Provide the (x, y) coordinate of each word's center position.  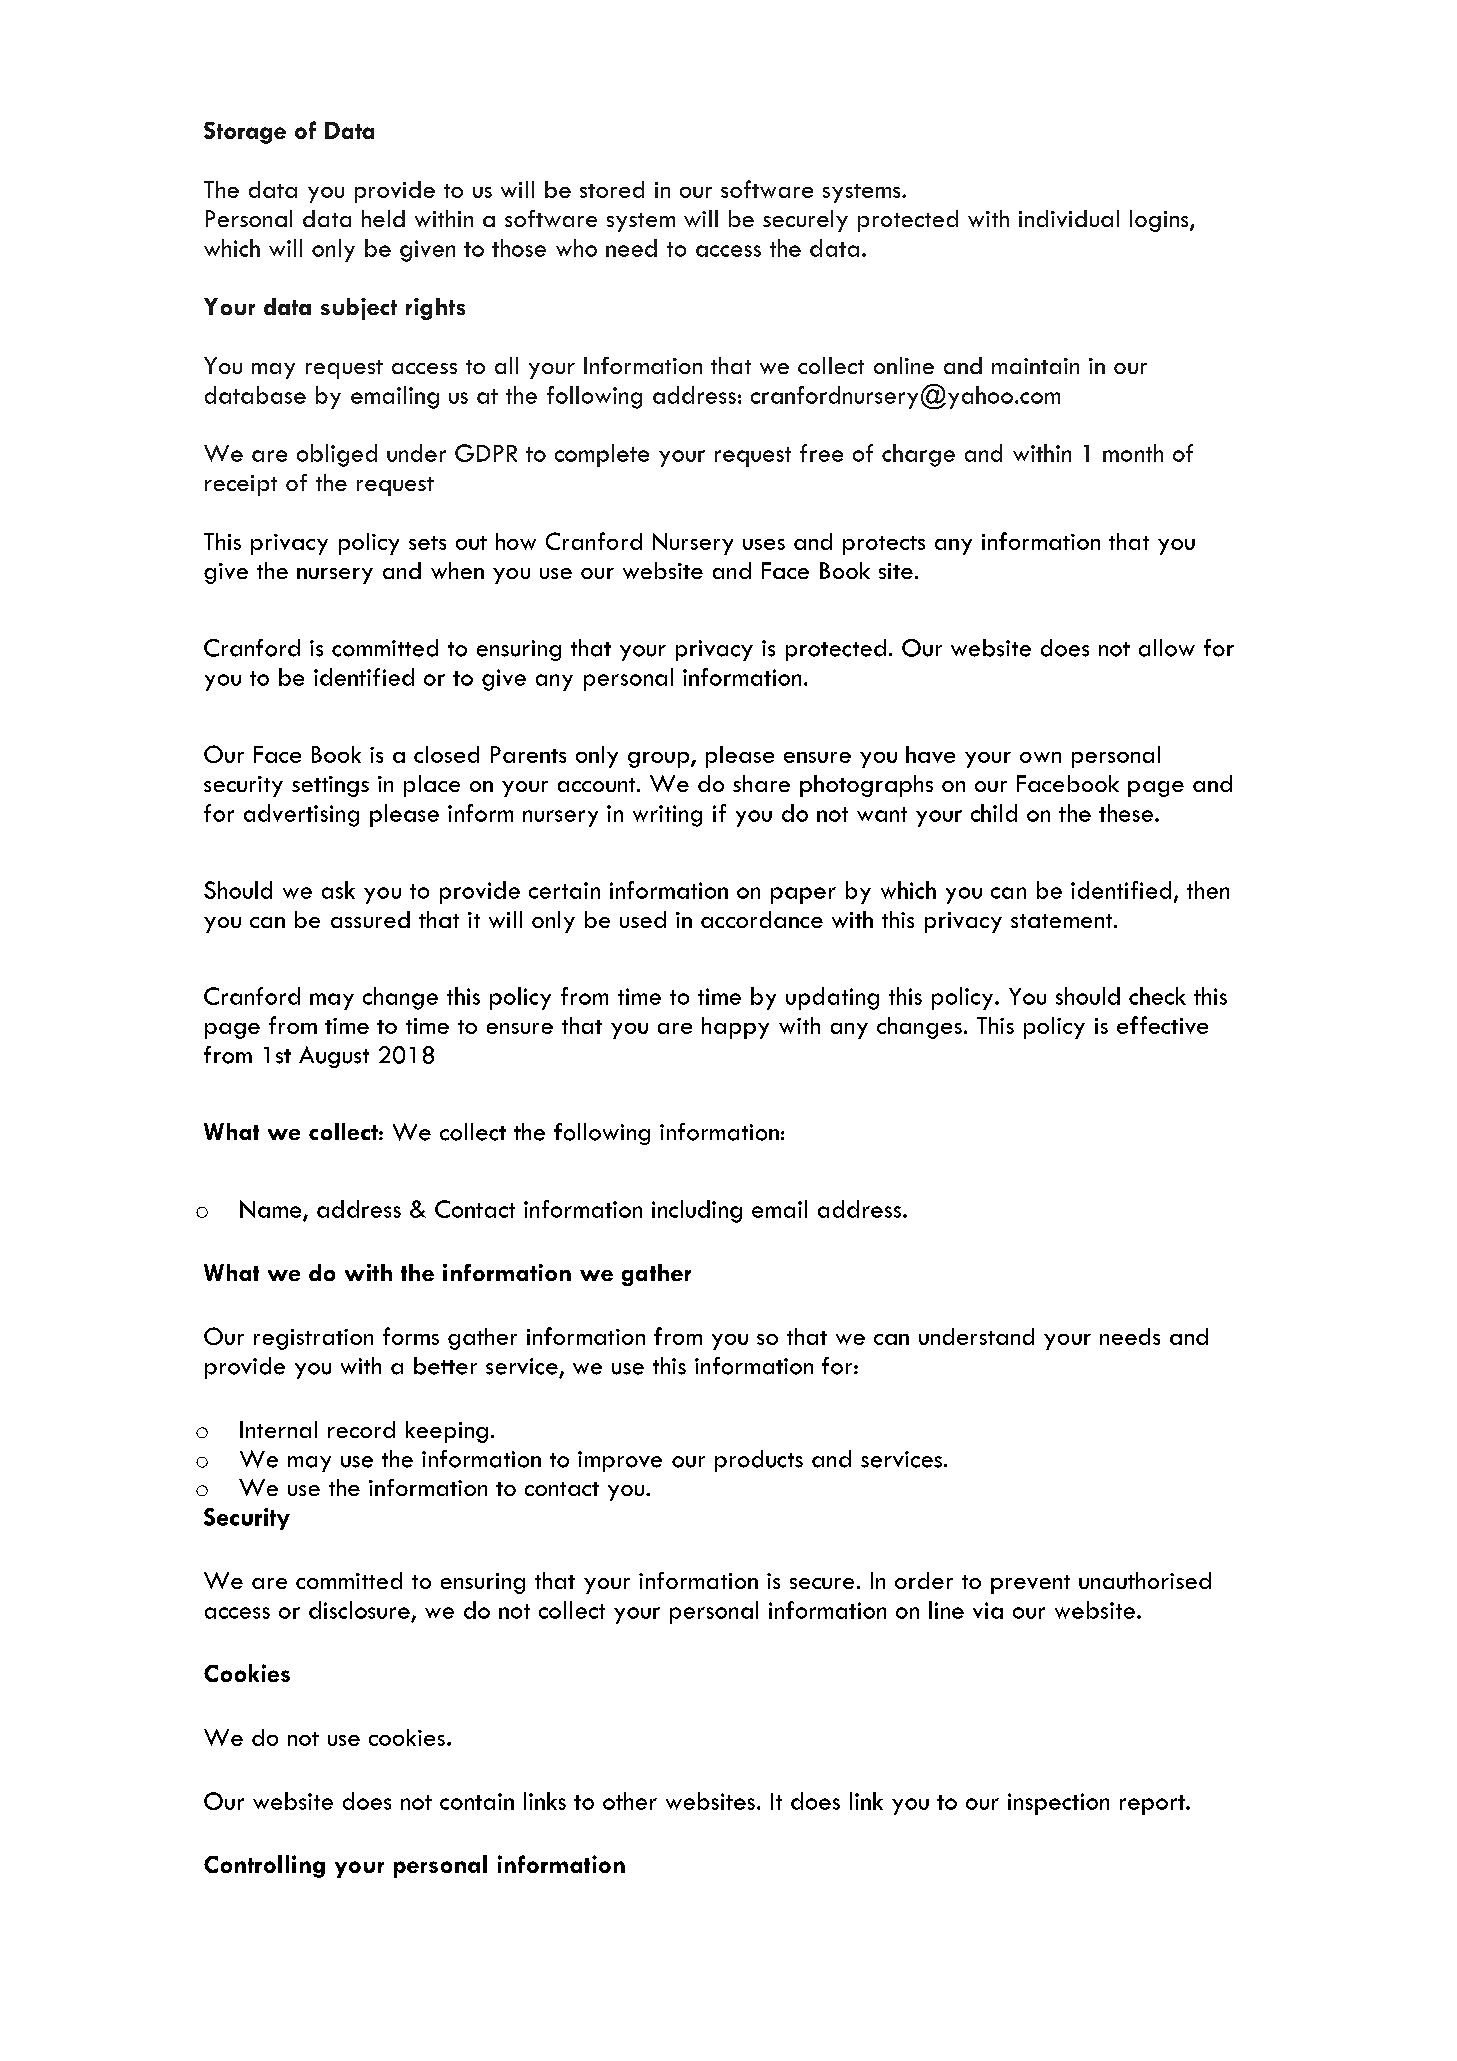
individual (1069, 218)
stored (612, 189)
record (361, 1429)
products (759, 1461)
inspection (1058, 1804)
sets (427, 543)
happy (735, 1028)
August (334, 1057)
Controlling (264, 1866)
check (1157, 996)
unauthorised (1145, 1580)
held (383, 218)
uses (764, 544)
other (630, 1801)
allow (1167, 648)
